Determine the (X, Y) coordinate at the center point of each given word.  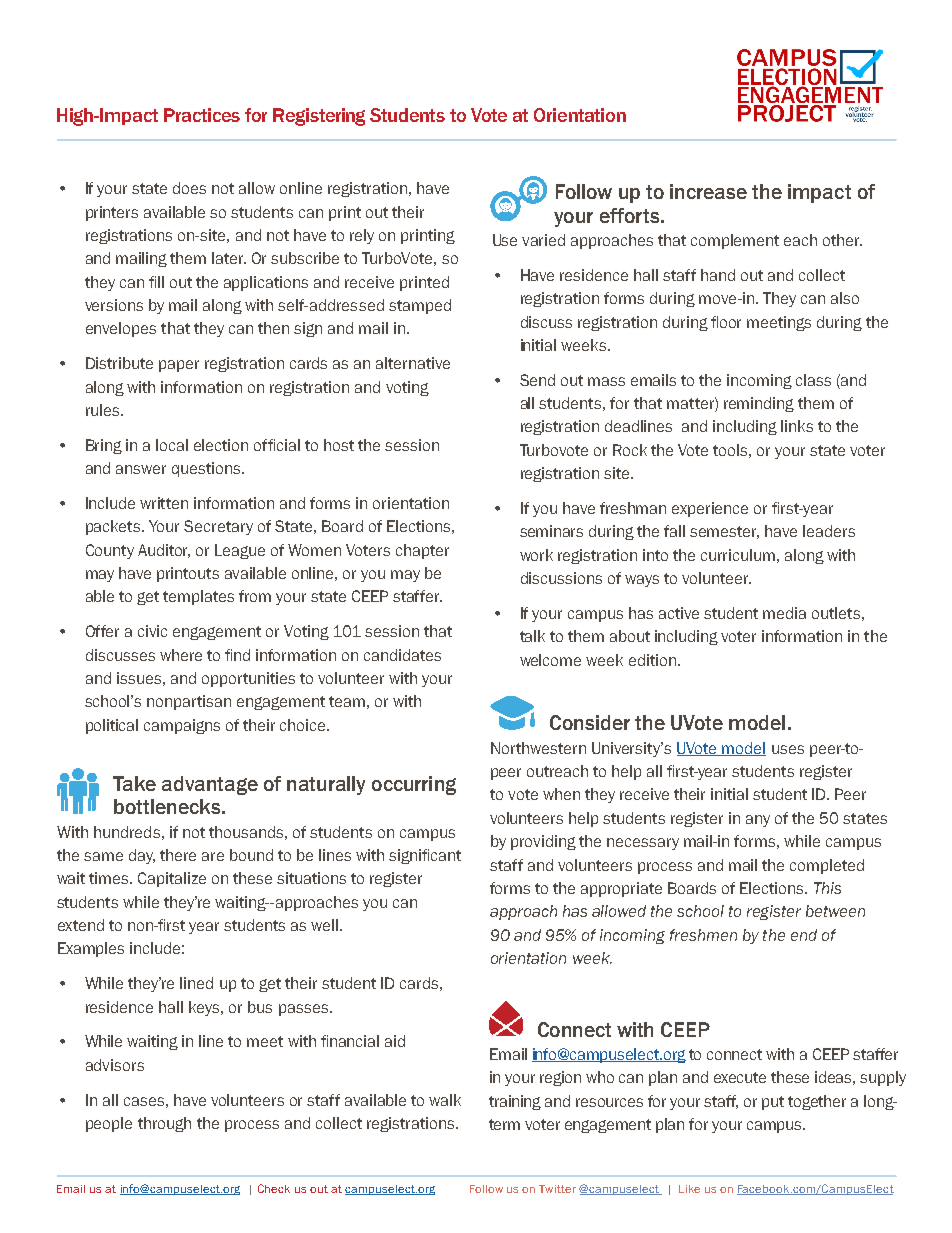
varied (543, 240)
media (784, 613)
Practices (202, 115)
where (181, 655)
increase (708, 191)
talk (532, 636)
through (164, 1124)
